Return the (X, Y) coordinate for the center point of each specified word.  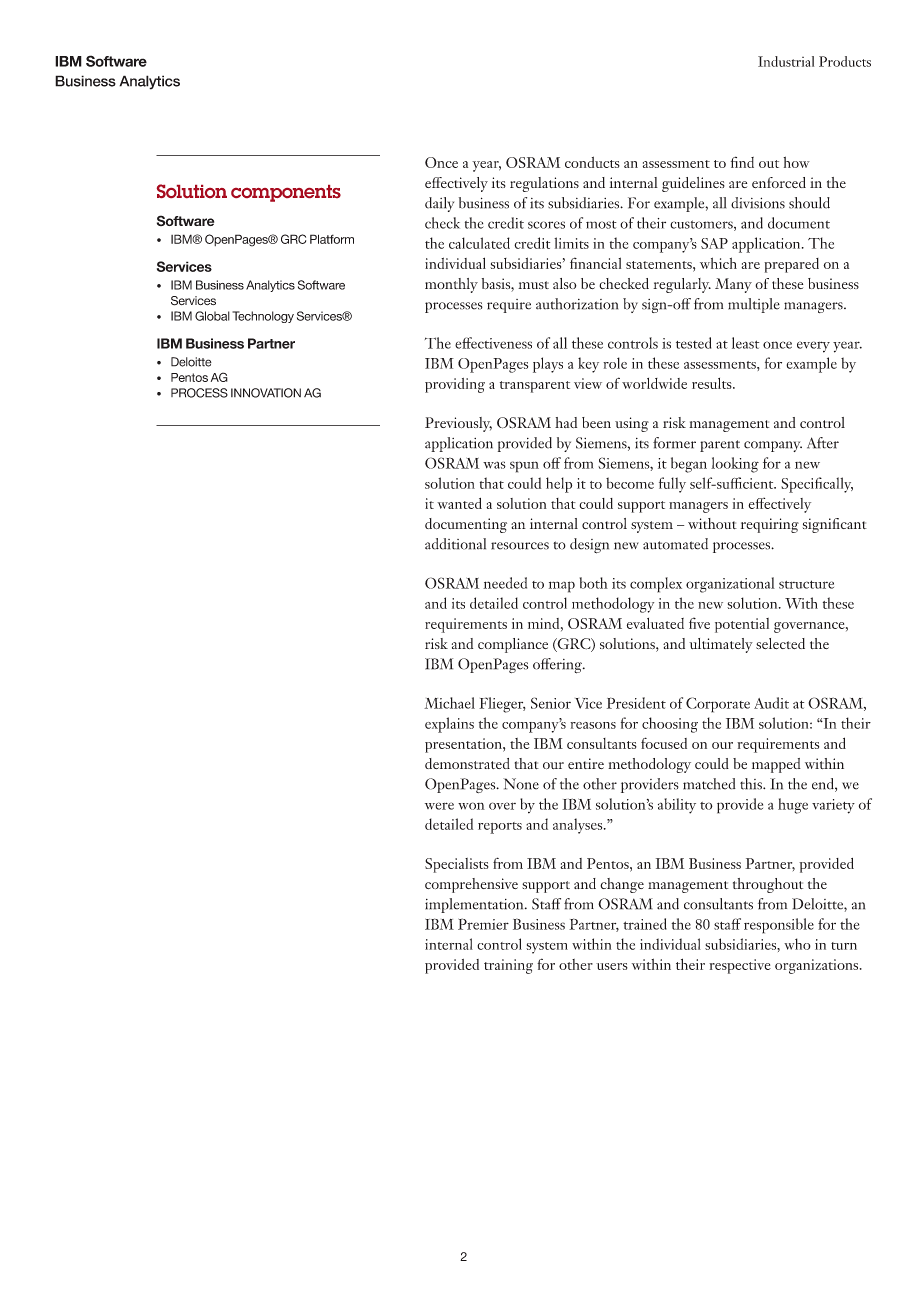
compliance (513, 645)
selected (780, 643)
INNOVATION (266, 393)
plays (548, 365)
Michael (449, 703)
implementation (475, 905)
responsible (779, 926)
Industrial (786, 61)
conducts (592, 162)
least (745, 343)
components (286, 193)
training (508, 966)
